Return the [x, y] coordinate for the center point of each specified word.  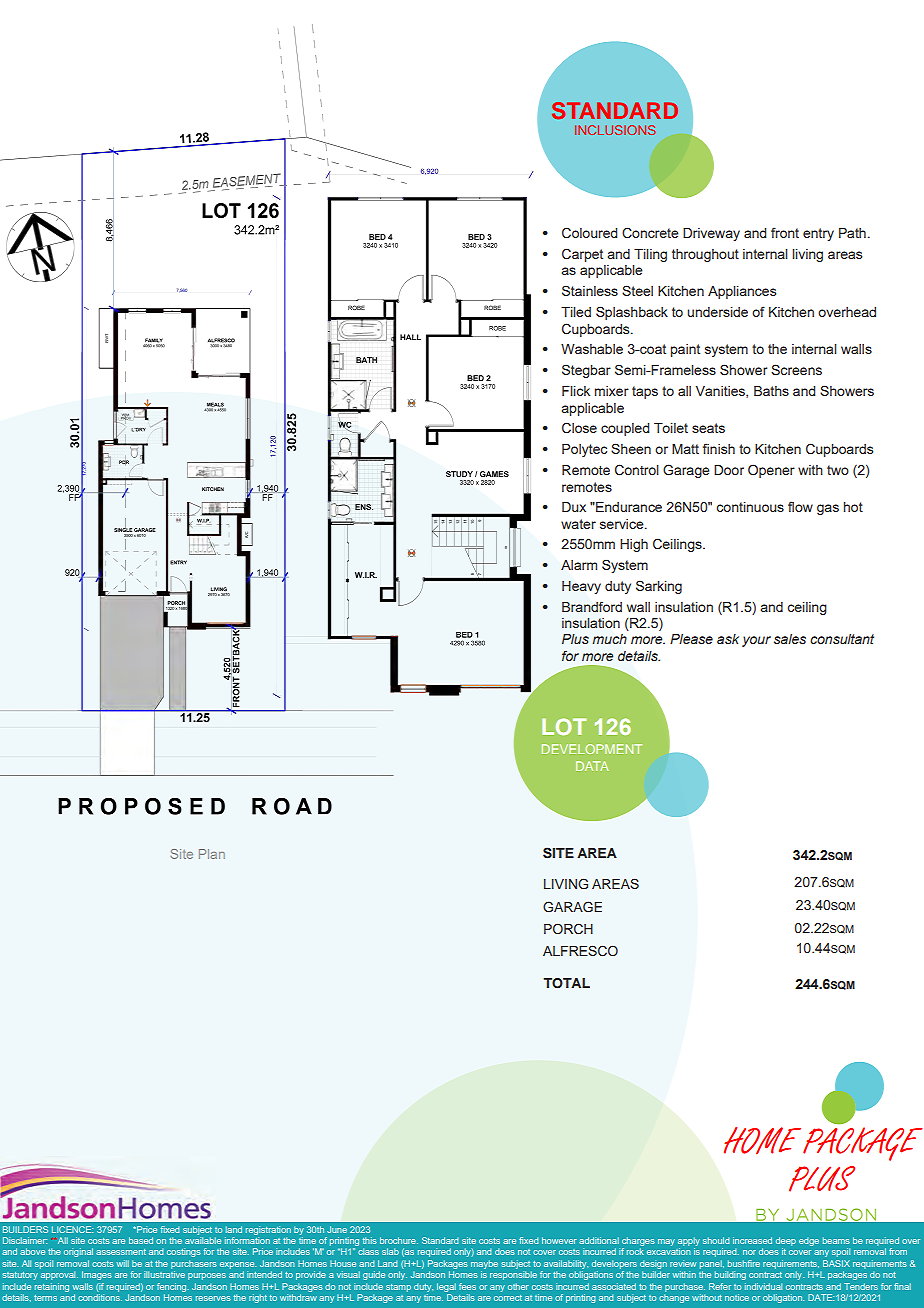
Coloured [589, 233]
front [785, 232]
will [123, 1263]
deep [786, 1241]
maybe [484, 1264]
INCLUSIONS [615, 130]
